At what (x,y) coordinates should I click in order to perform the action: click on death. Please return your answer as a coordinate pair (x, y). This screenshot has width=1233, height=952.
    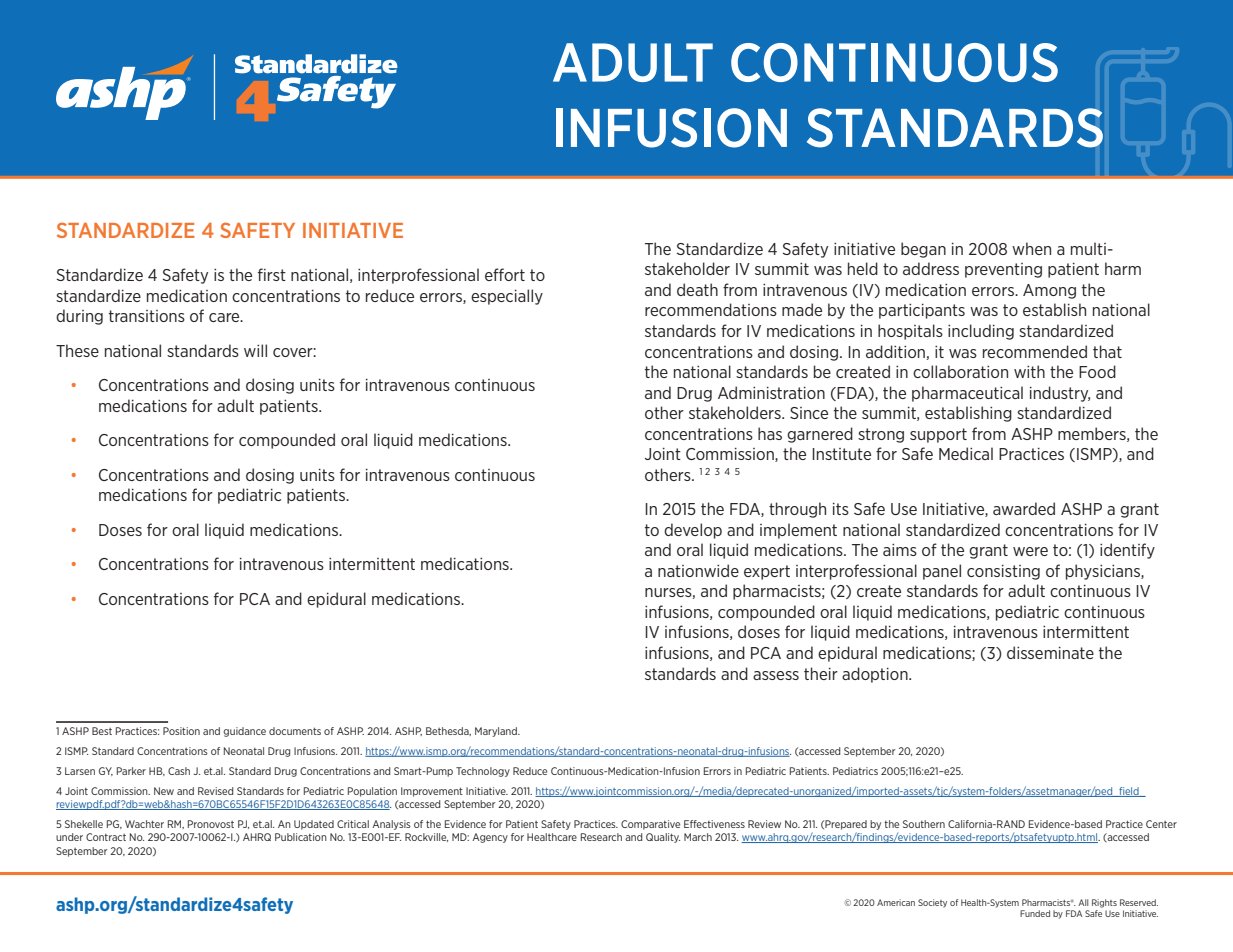
    Looking at the image, I should click on (697, 289).
